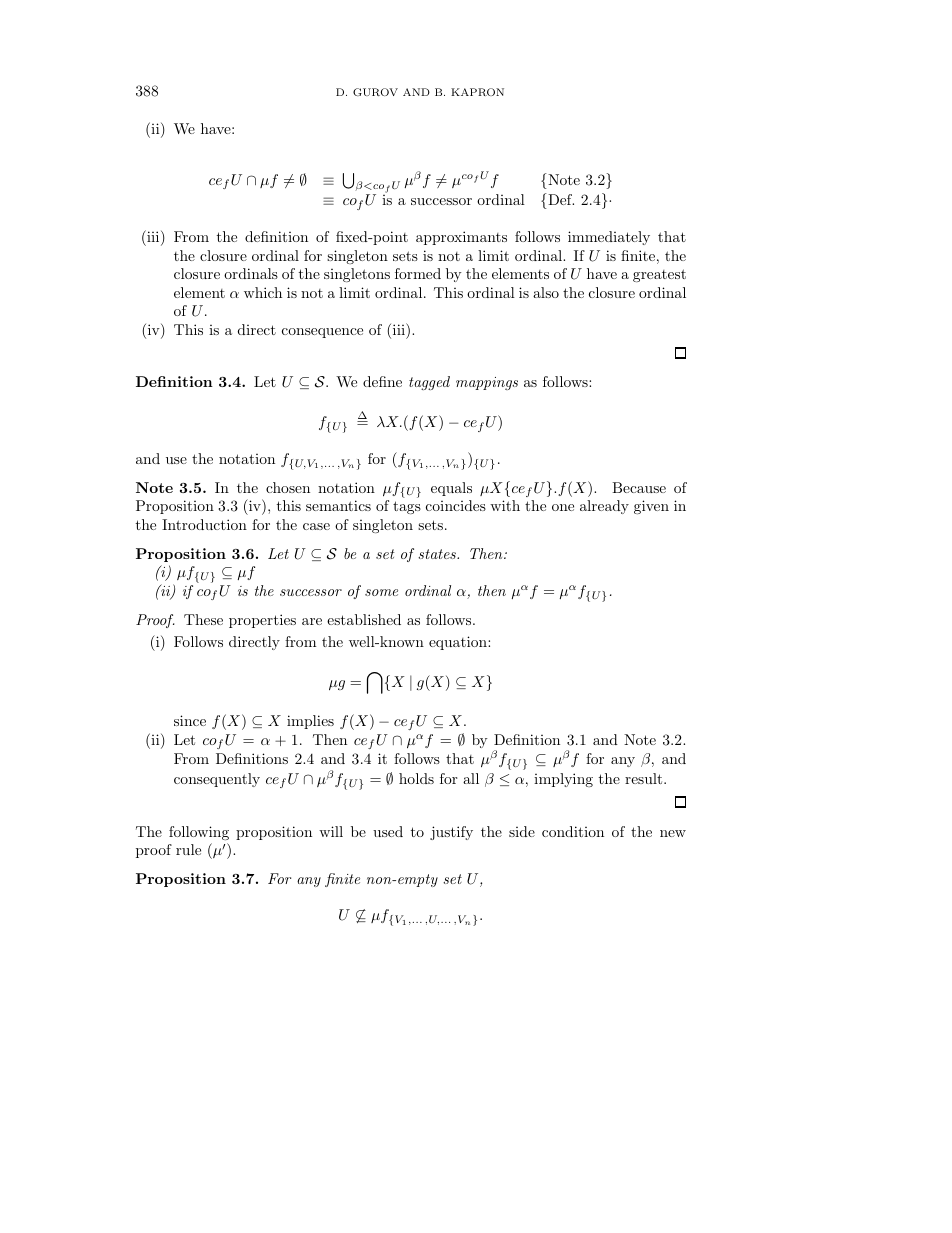 This screenshot has height=1233, width=952. I want to click on properties, so click(262, 621).
